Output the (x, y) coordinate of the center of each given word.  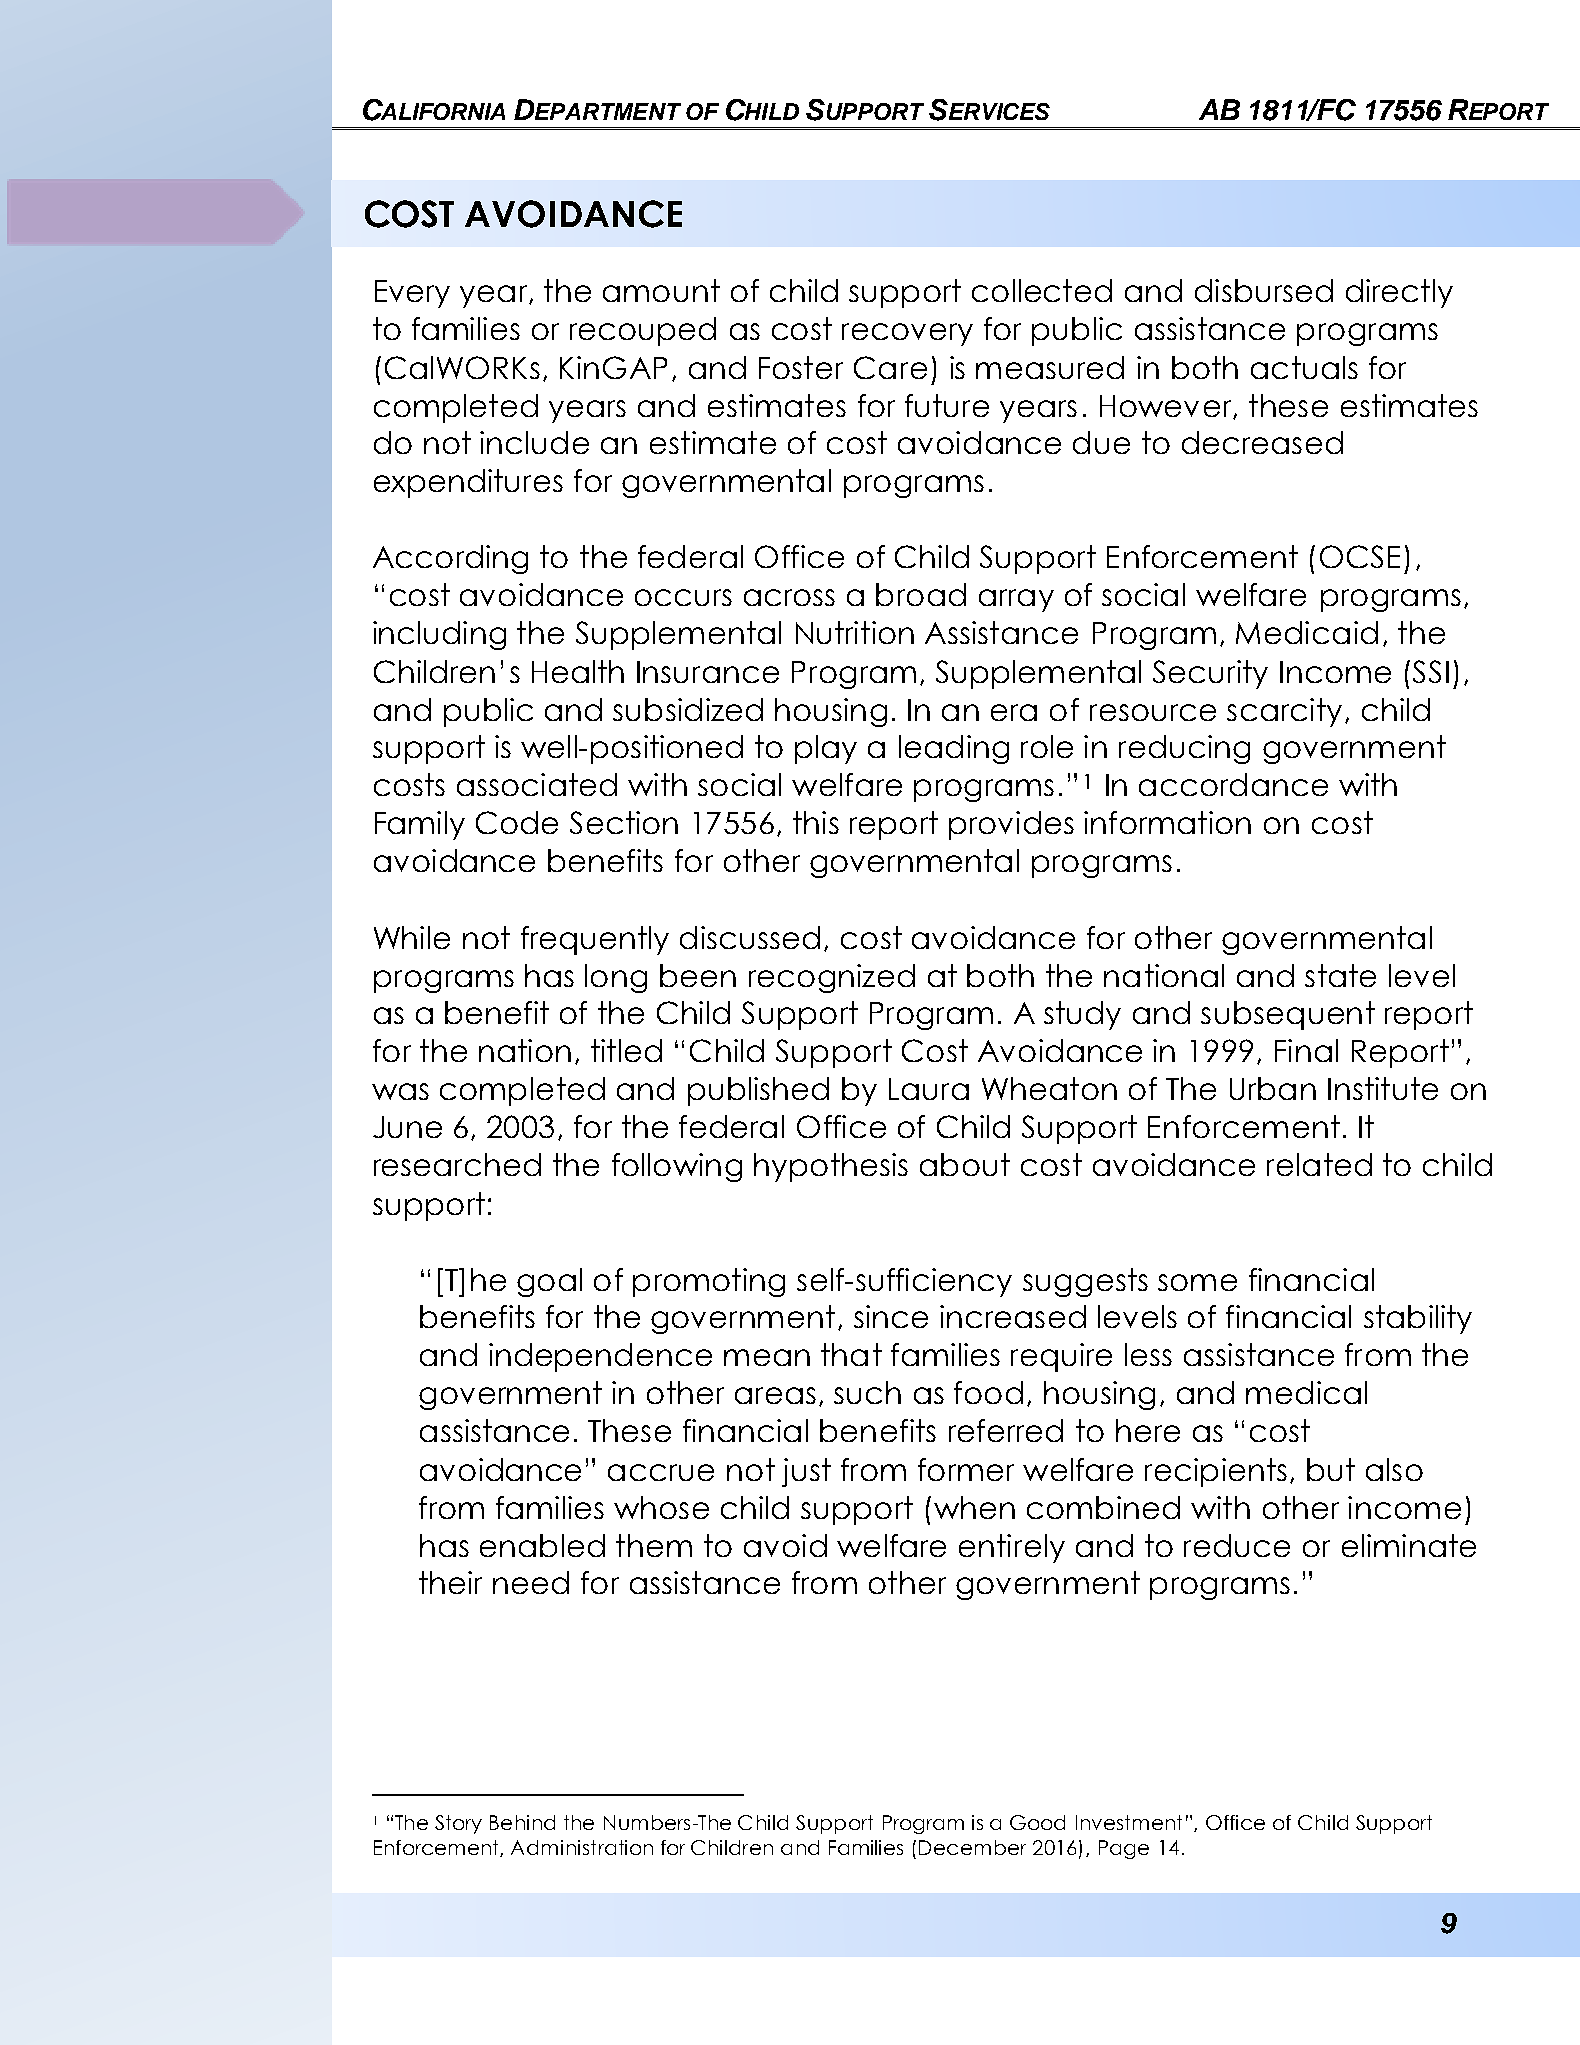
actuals (1304, 367)
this (816, 822)
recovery (907, 334)
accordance (1233, 784)
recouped (643, 331)
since (891, 1316)
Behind (522, 1822)
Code (517, 822)
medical (1306, 1392)
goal (549, 1282)
